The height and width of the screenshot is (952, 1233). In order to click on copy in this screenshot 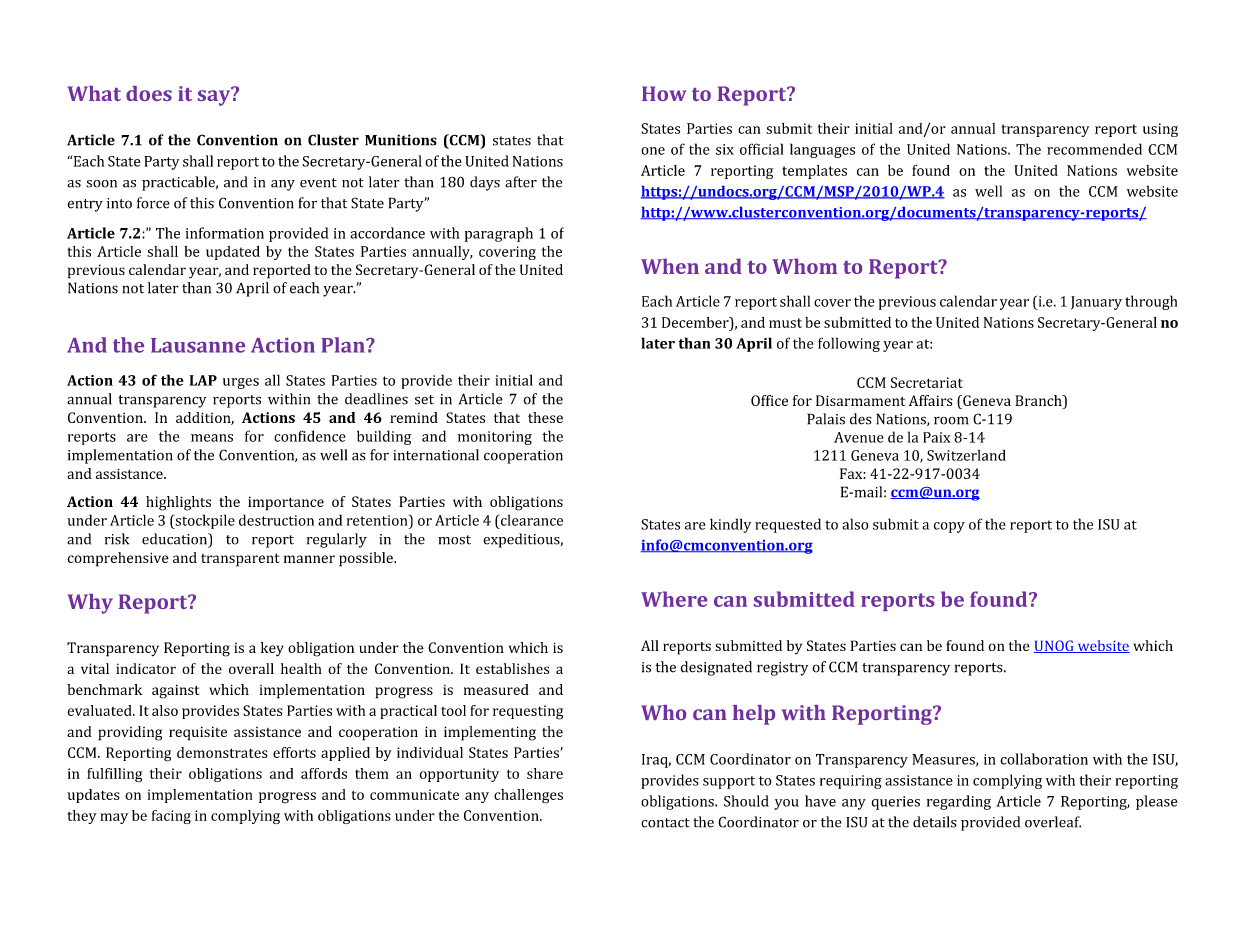, I will do `click(949, 527)`.
